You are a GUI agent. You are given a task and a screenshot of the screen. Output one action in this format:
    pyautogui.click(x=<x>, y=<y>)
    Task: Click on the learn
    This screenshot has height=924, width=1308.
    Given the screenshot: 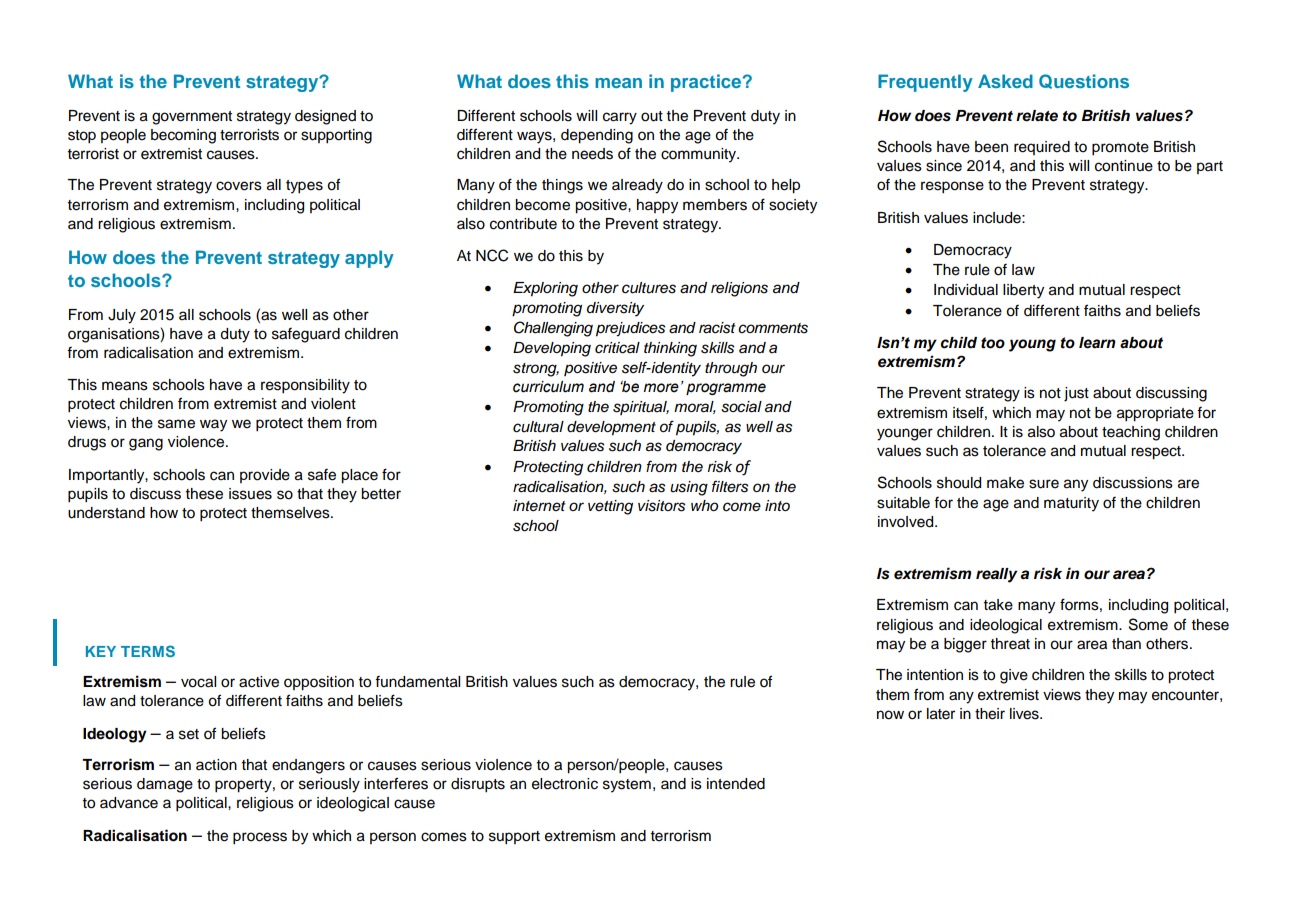 What is the action you would take?
    pyautogui.click(x=1097, y=343)
